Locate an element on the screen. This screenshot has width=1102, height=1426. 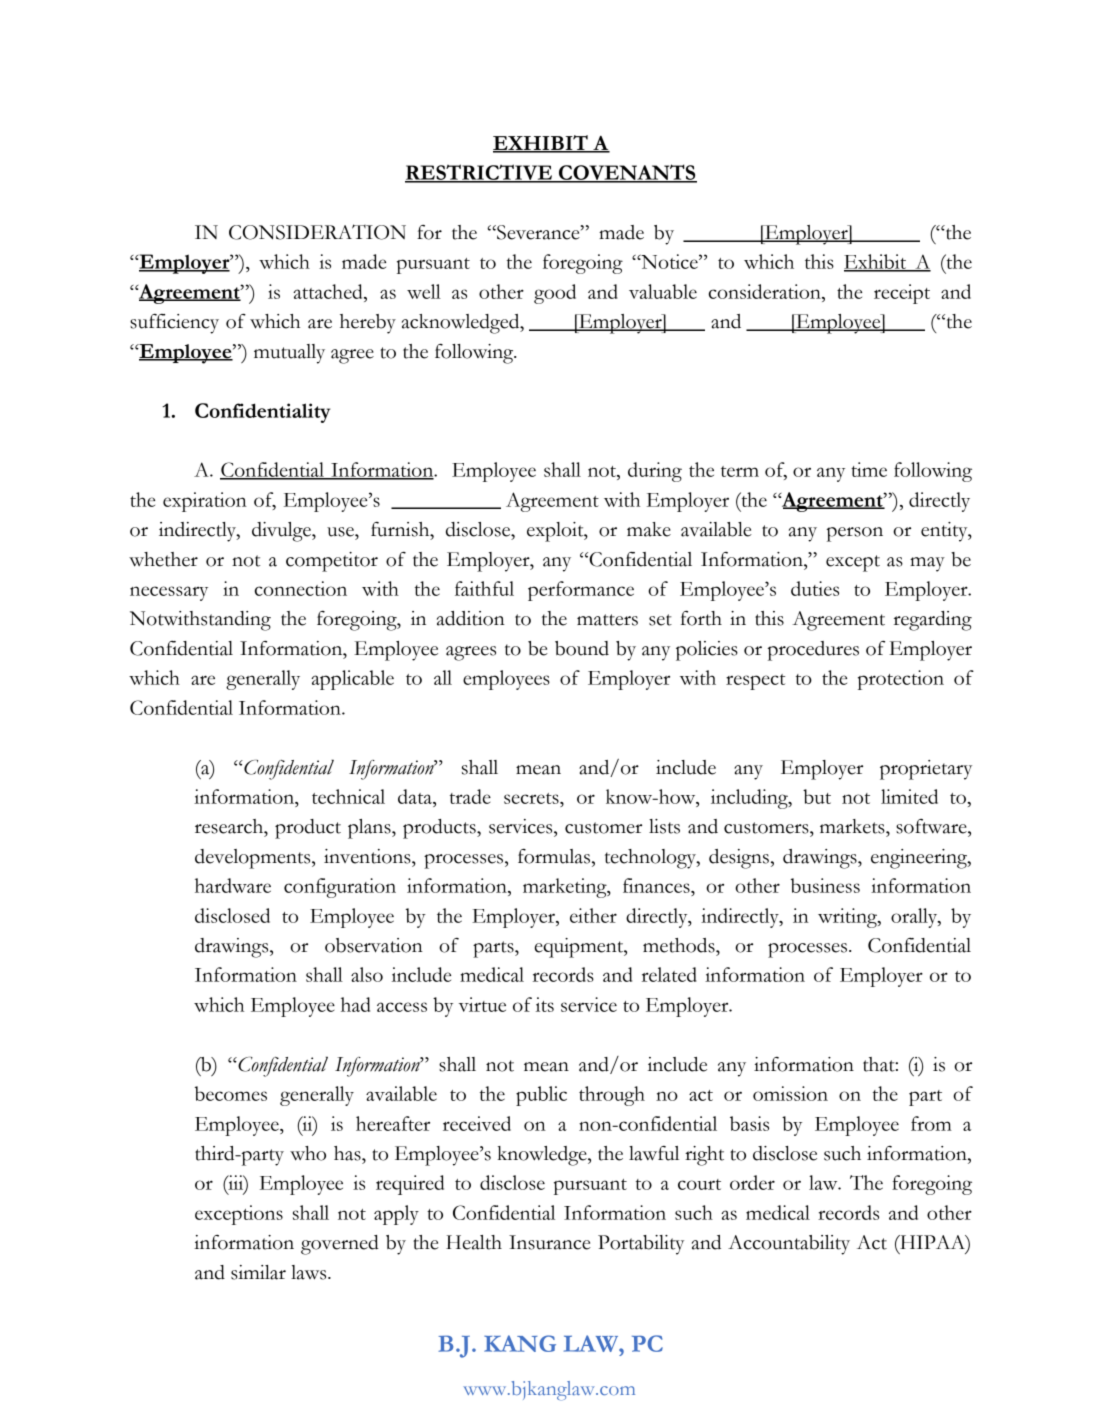
omission is located at coordinates (790, 1093).
